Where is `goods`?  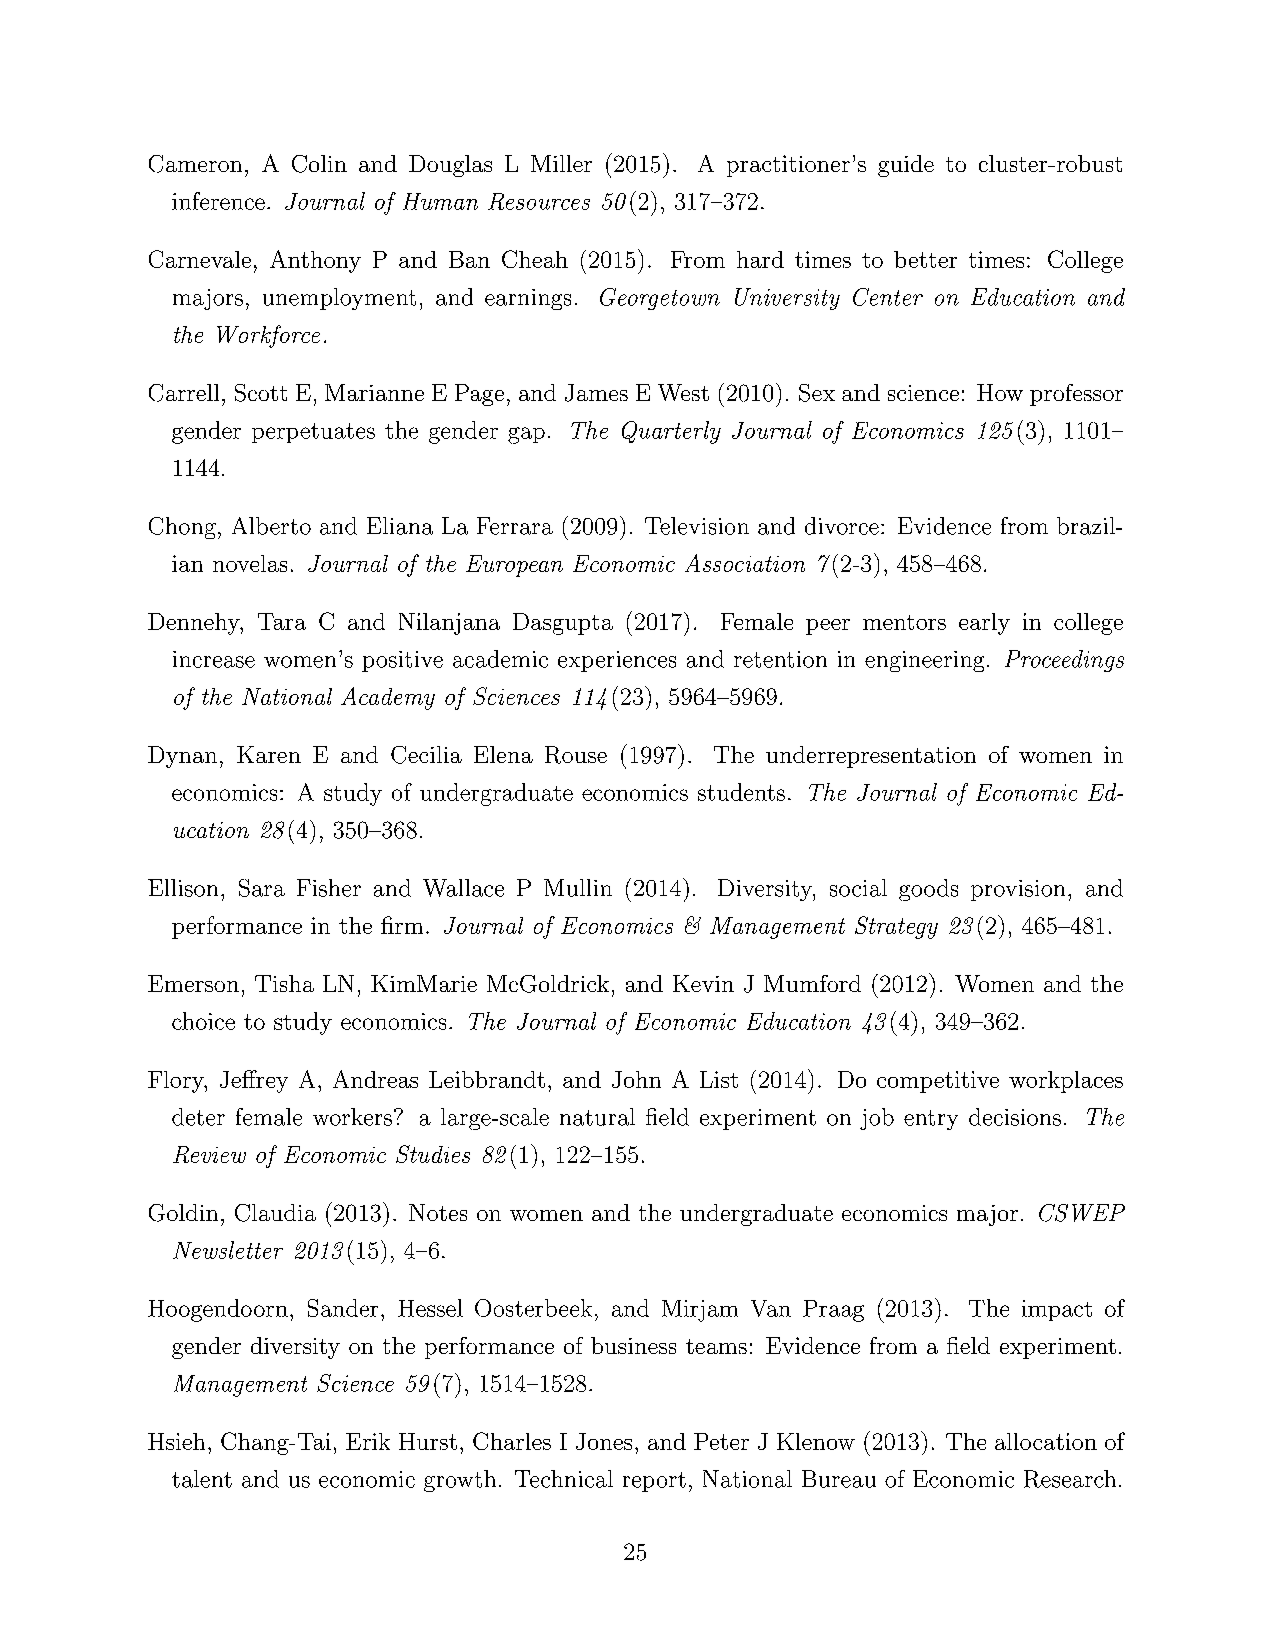
goods is located at coordinates (928, 890).
